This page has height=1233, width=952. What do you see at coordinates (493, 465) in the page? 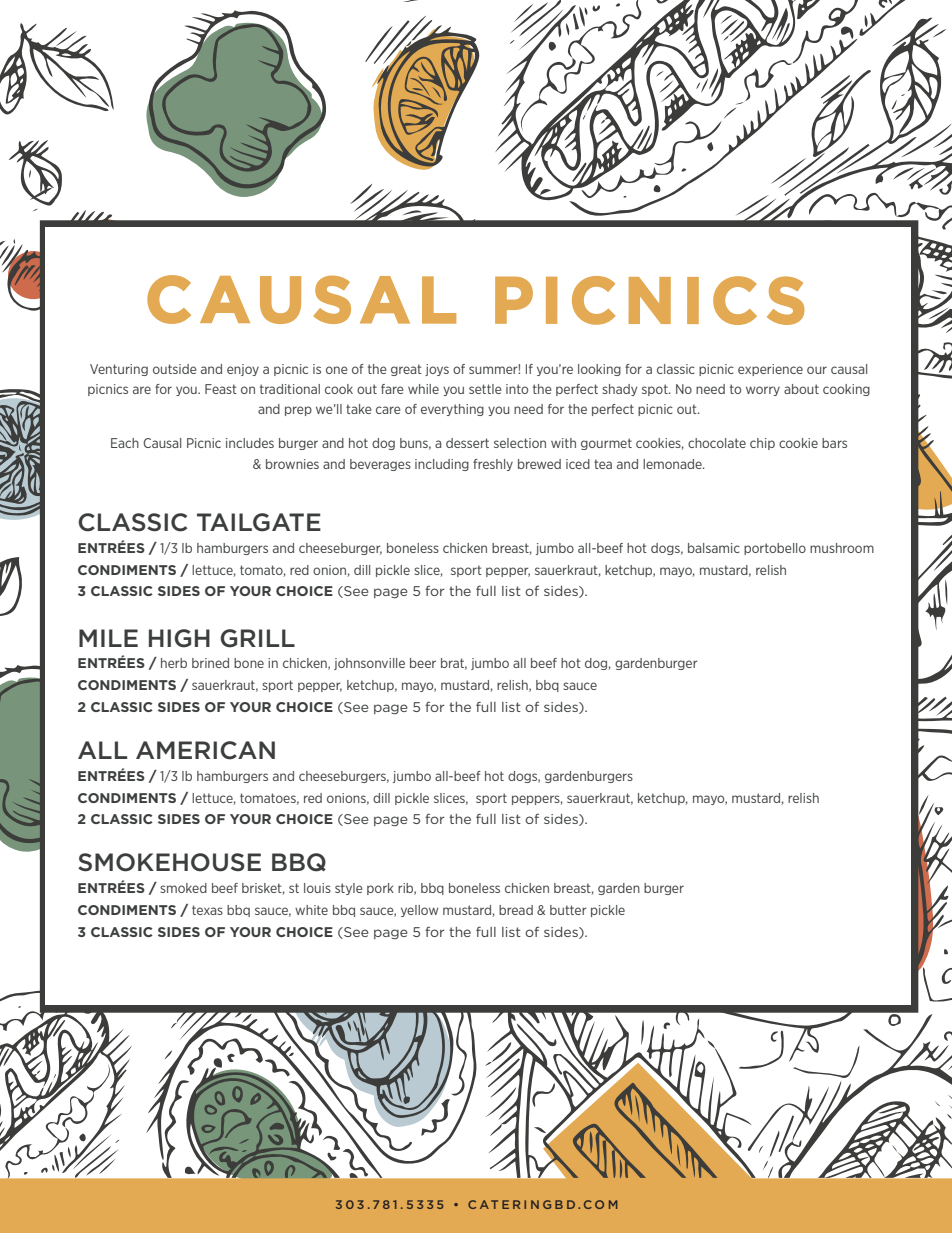
I see `freshly` at bounding box center [493, 465].
